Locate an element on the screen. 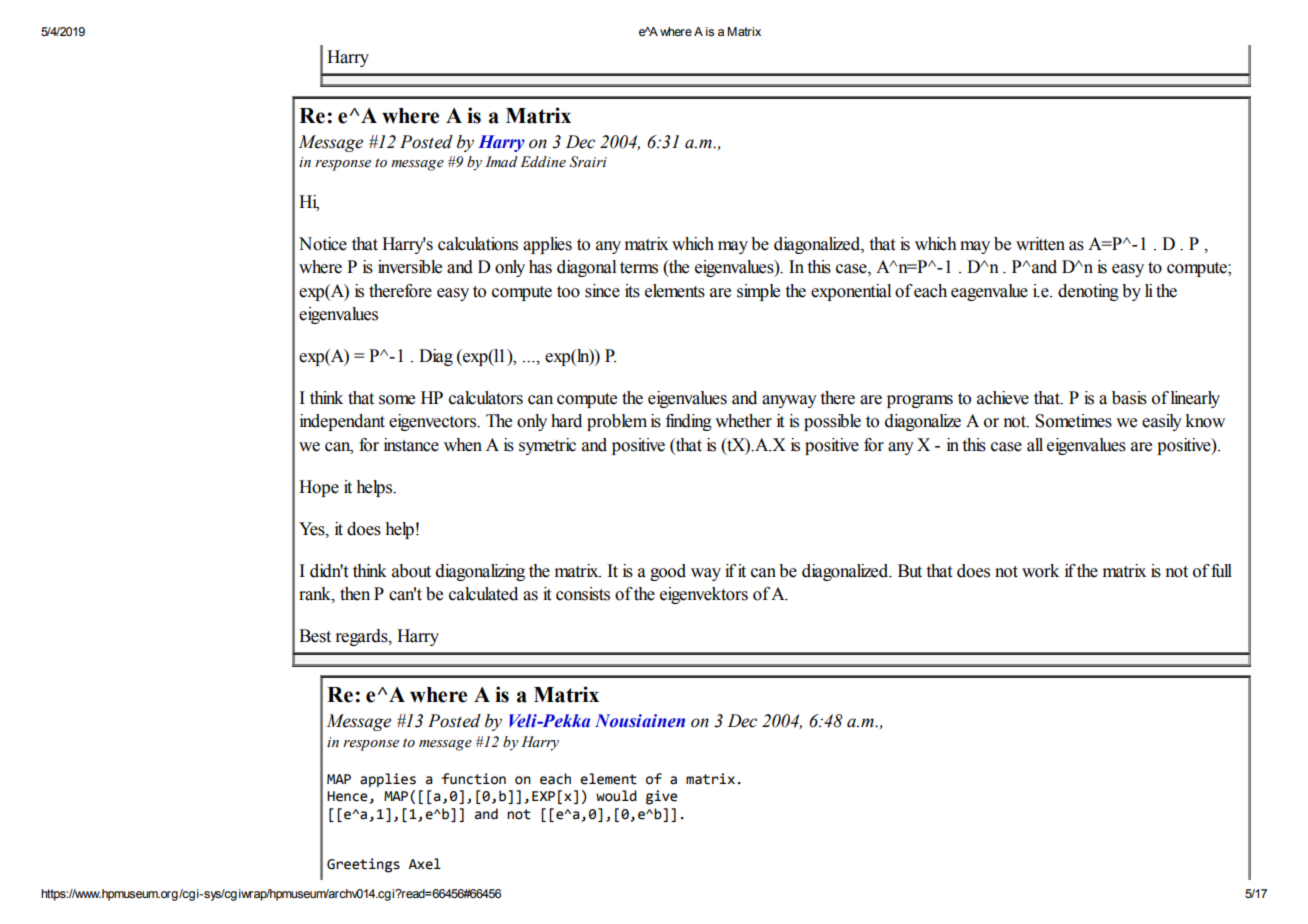 This screenshot has height=924, width=1308. written is located at coordinates (1040, 244).
